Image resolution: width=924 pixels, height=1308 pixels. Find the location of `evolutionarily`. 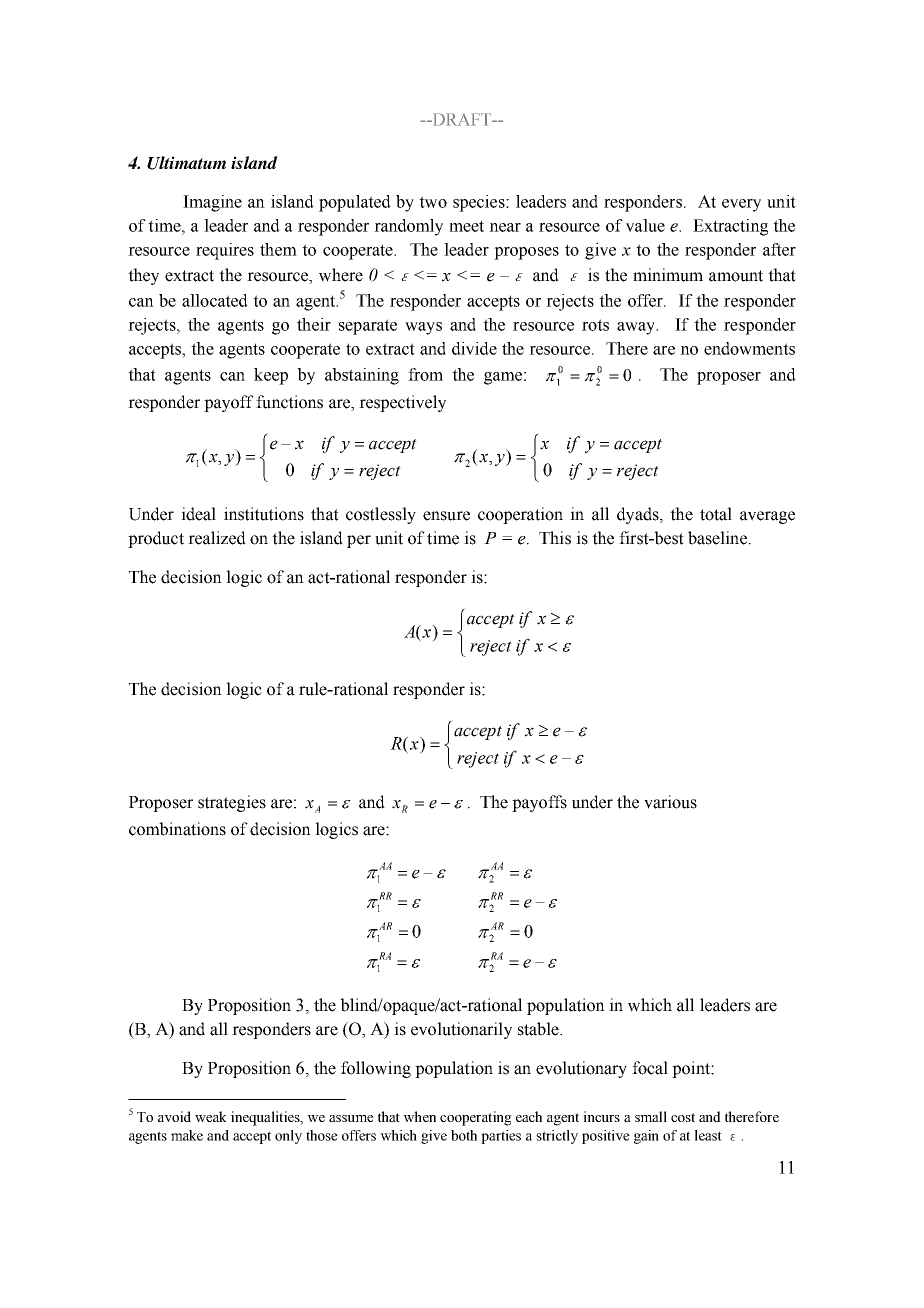

evolutionarily is located at coordinates (461, 1030).
